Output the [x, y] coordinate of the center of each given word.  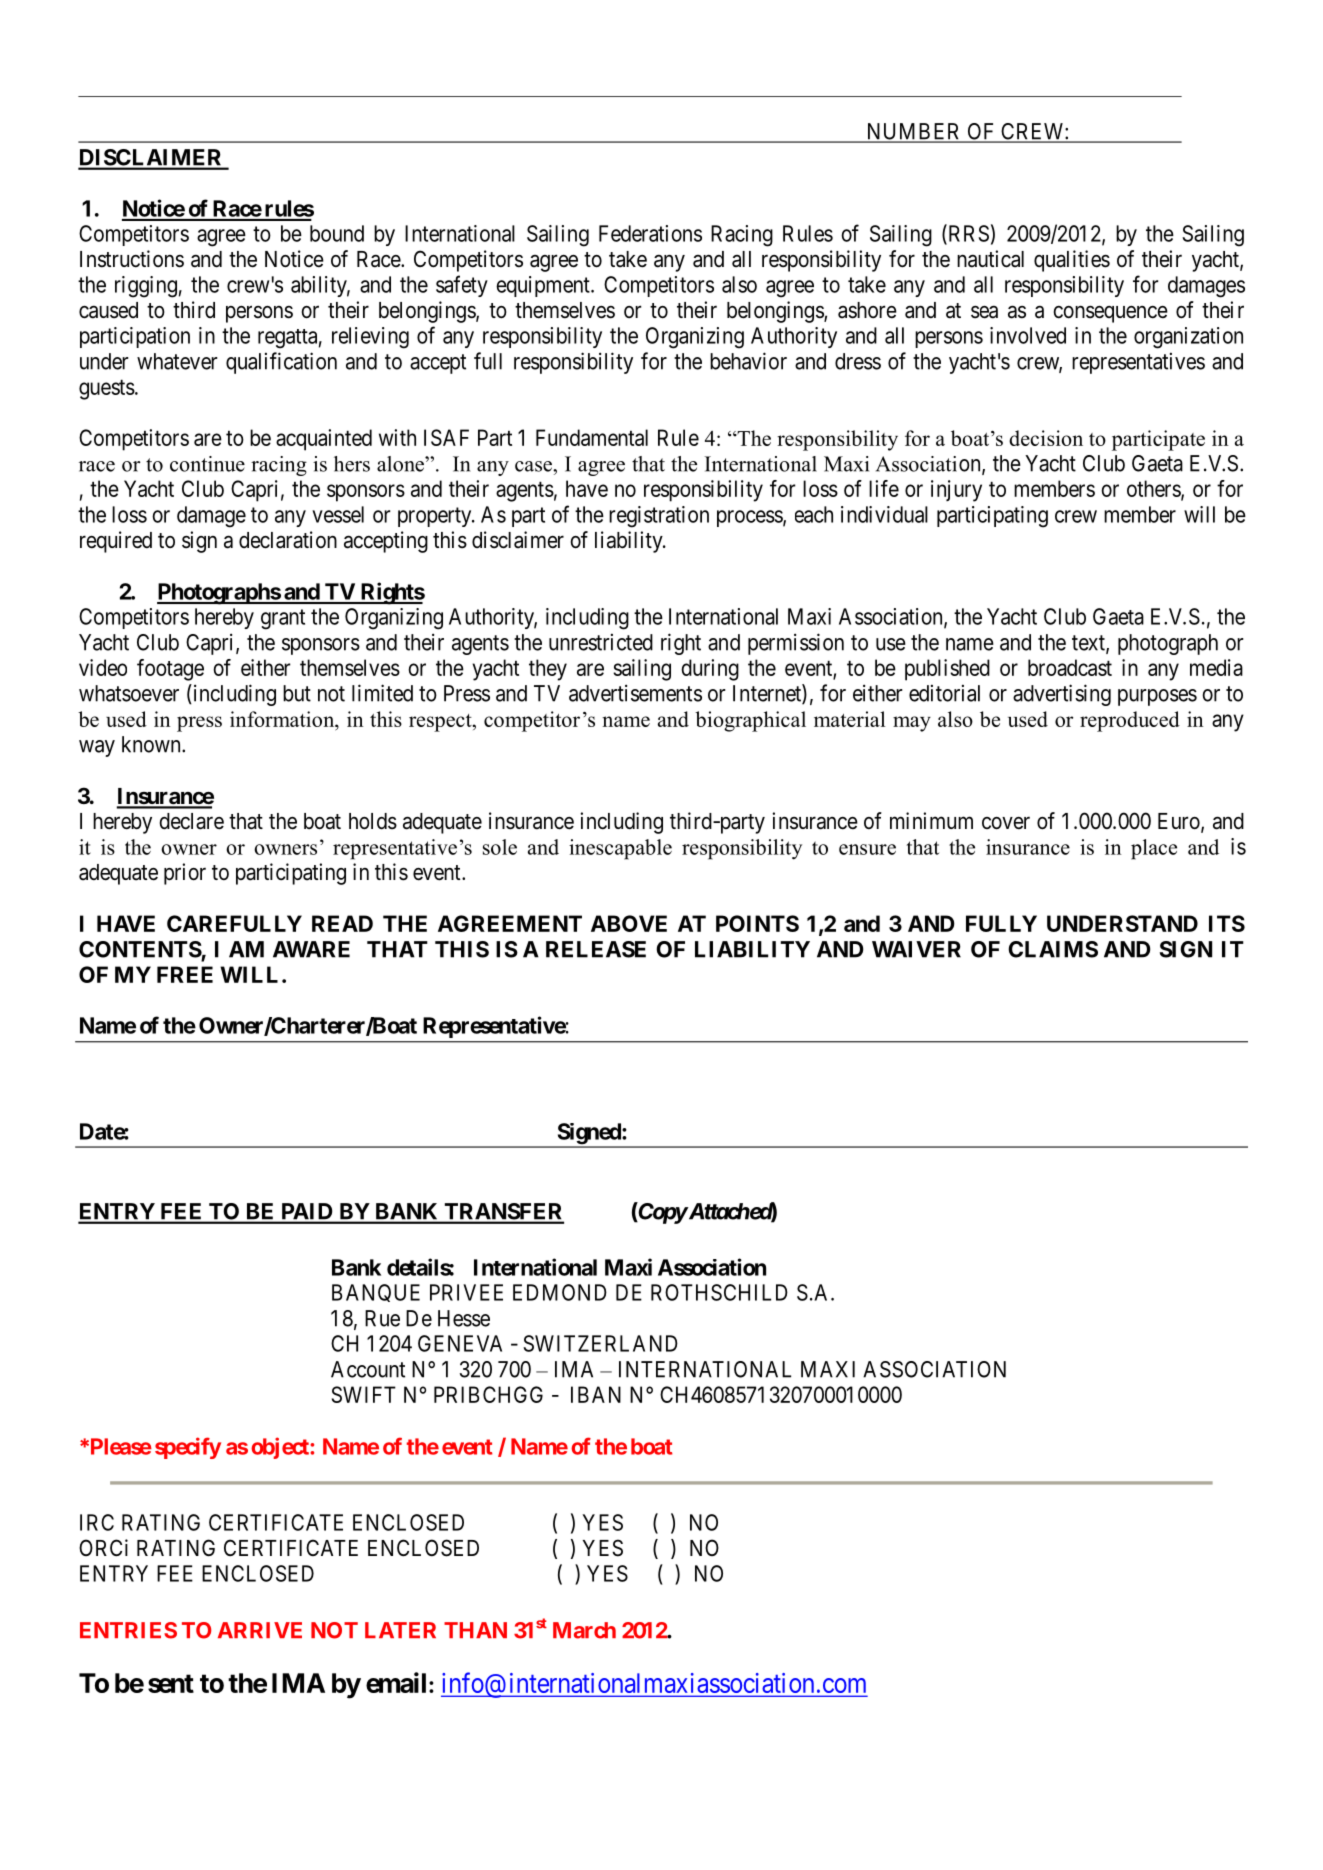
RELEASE [596, 949]
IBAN [596, 1394]
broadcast [1070, 667]
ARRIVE [260, 1630]
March [584, 1630]
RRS [967, 234]
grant [283, 619]
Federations [650, 233]
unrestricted [601, 642]
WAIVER [916, 949]
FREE [185, 974]
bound [337, 233]
